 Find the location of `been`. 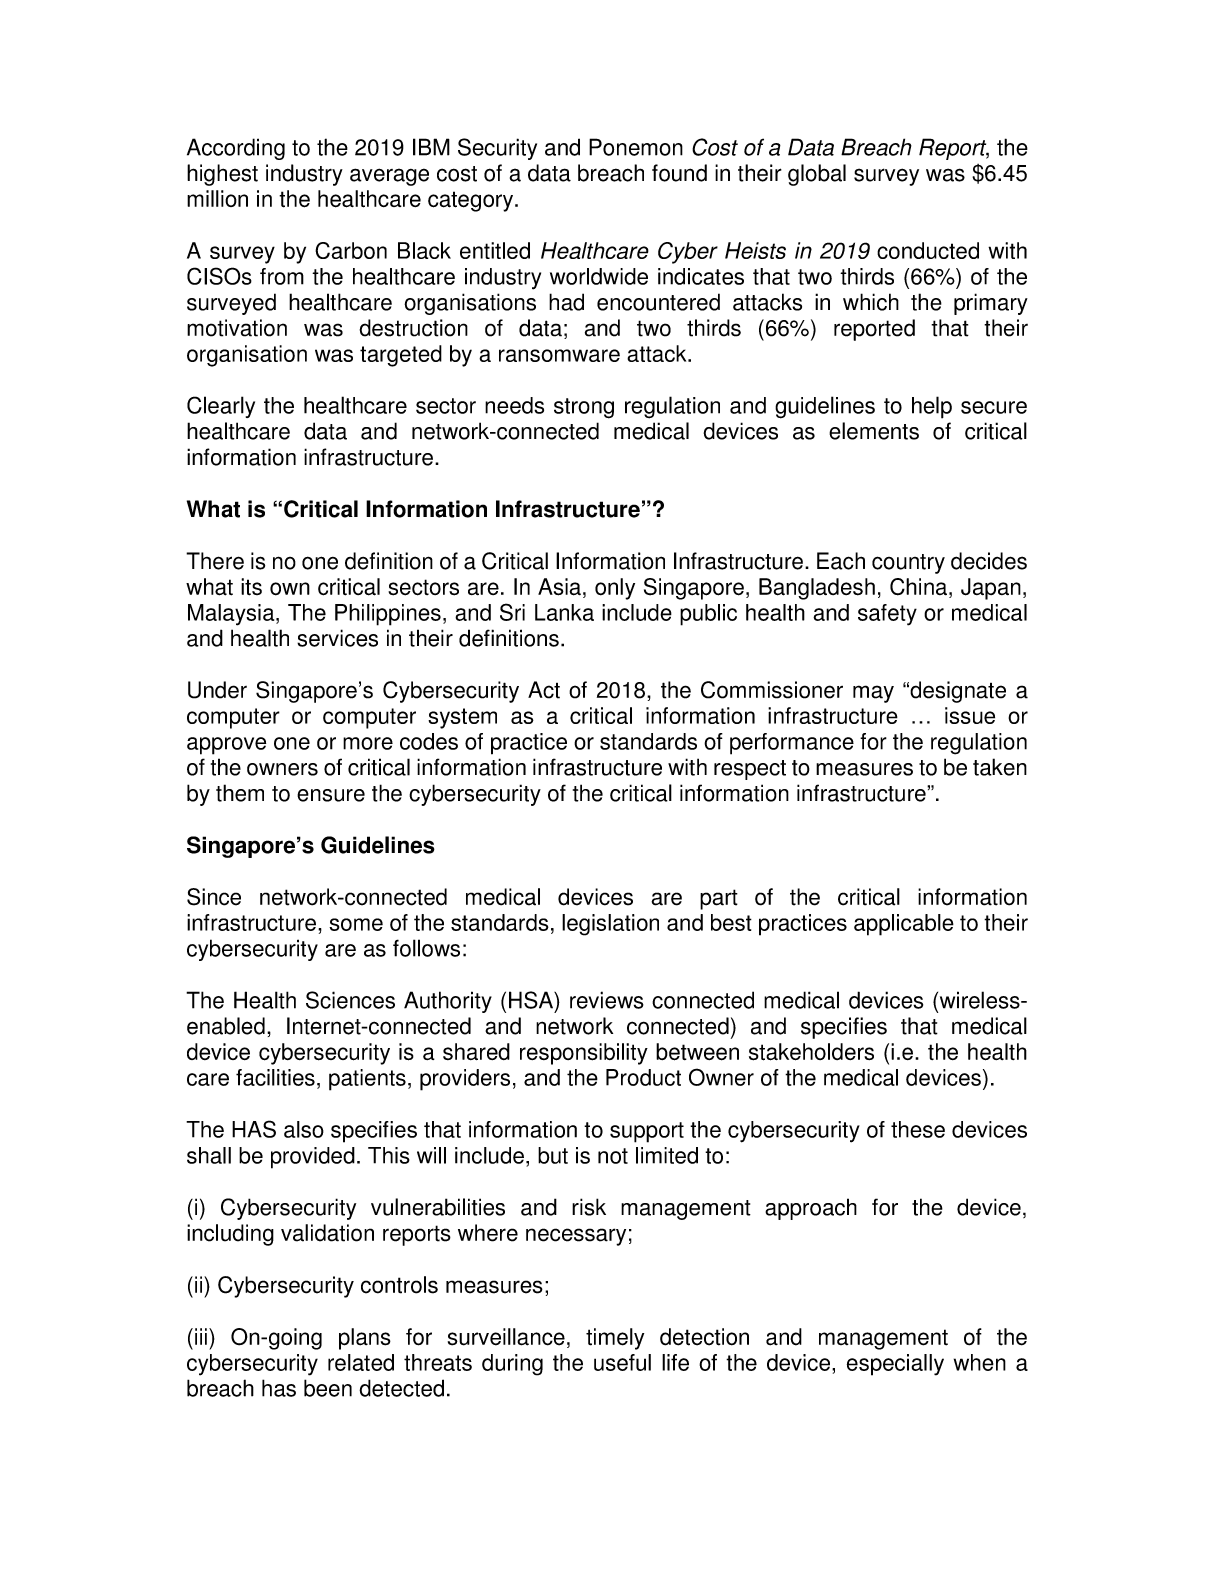

been is located at coordinates (328, 1388).
